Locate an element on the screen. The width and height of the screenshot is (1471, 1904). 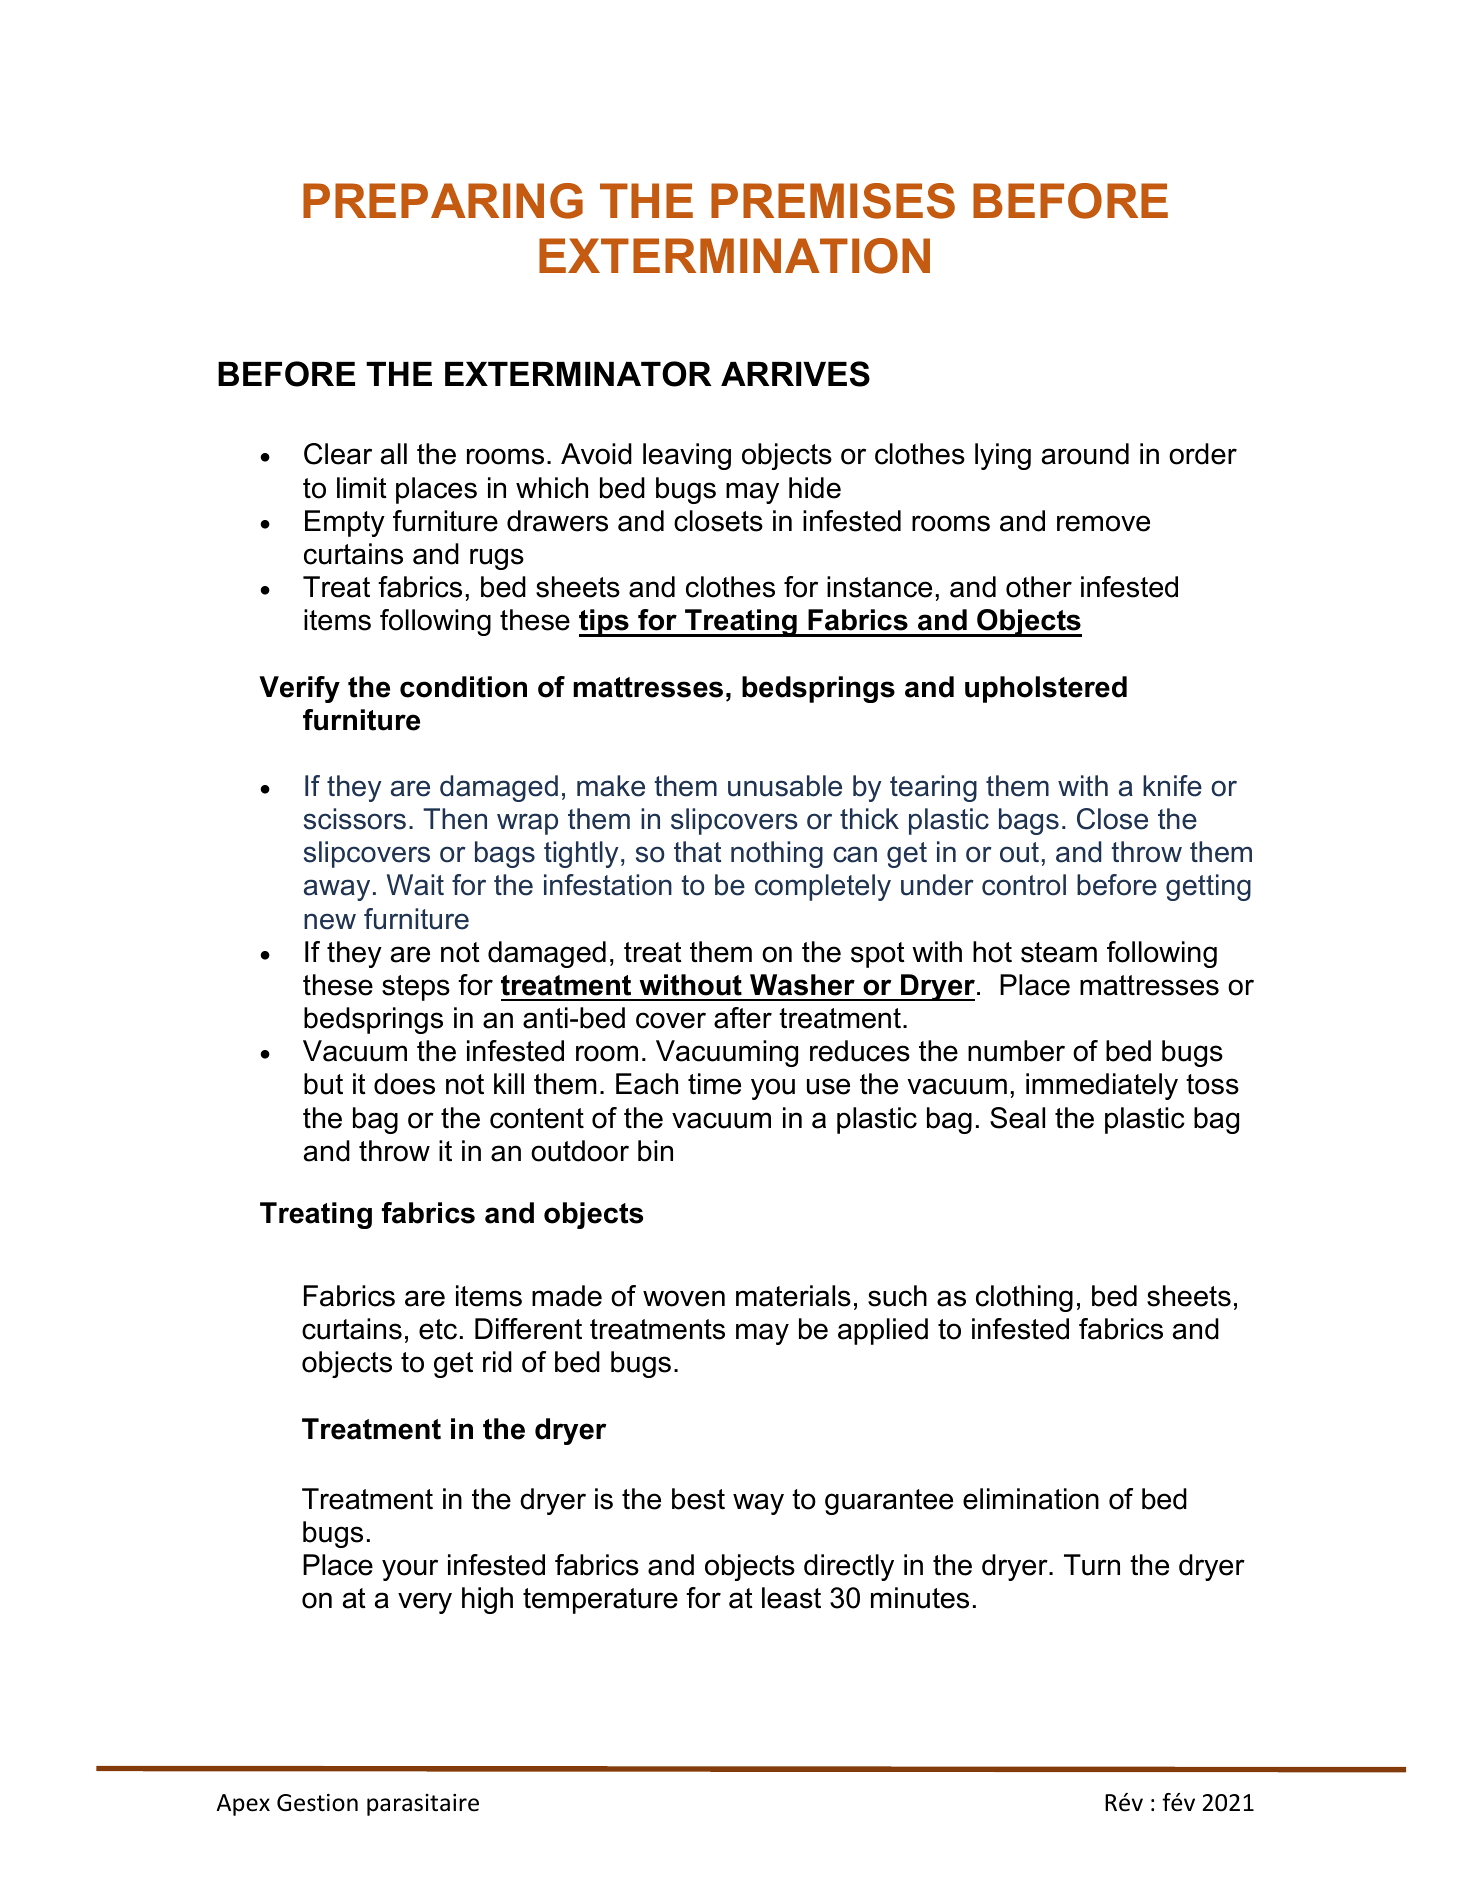
Turn is located at coordinates (1092, 1565).
